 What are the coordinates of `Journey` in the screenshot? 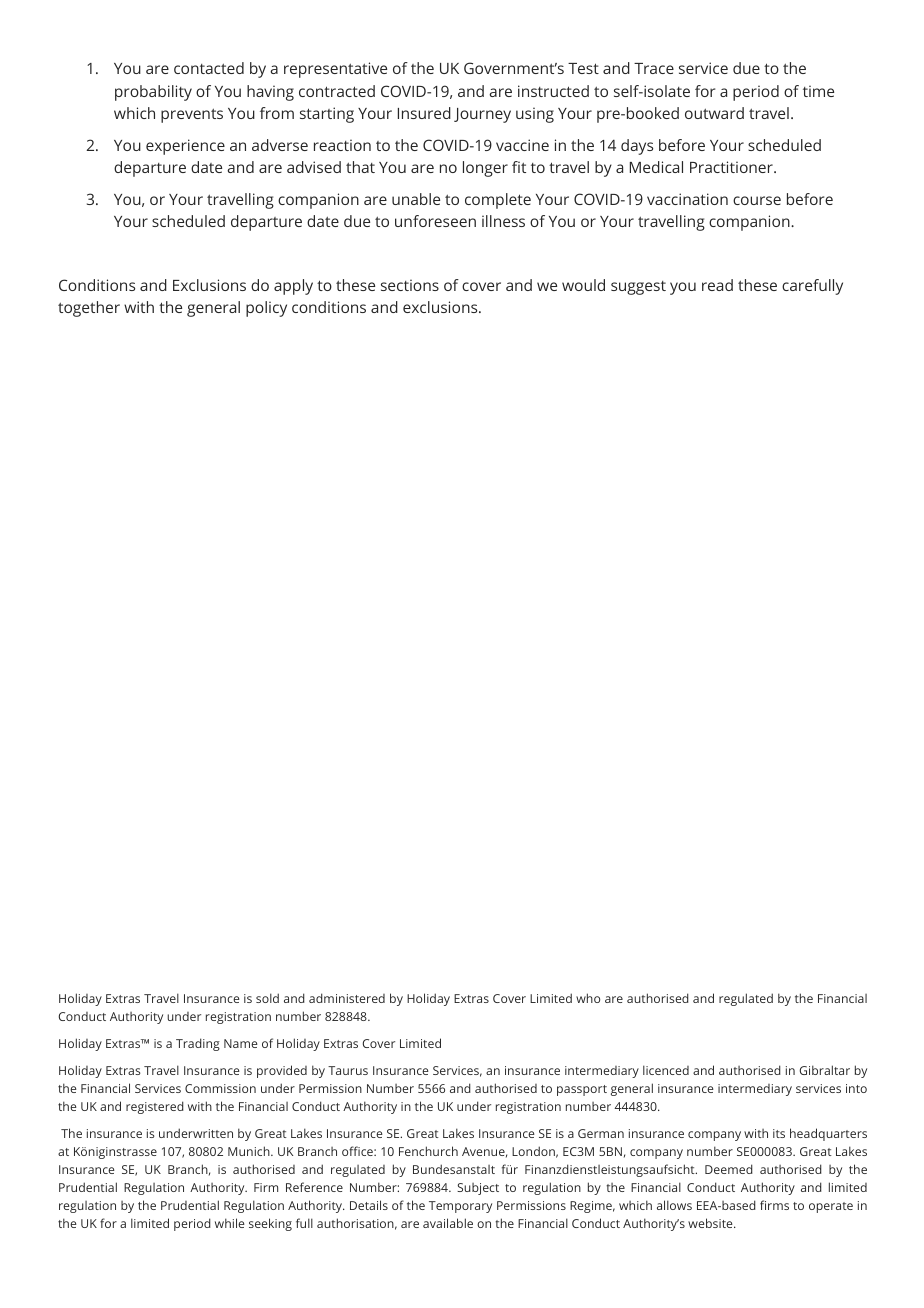 It's located at (482, 115).
